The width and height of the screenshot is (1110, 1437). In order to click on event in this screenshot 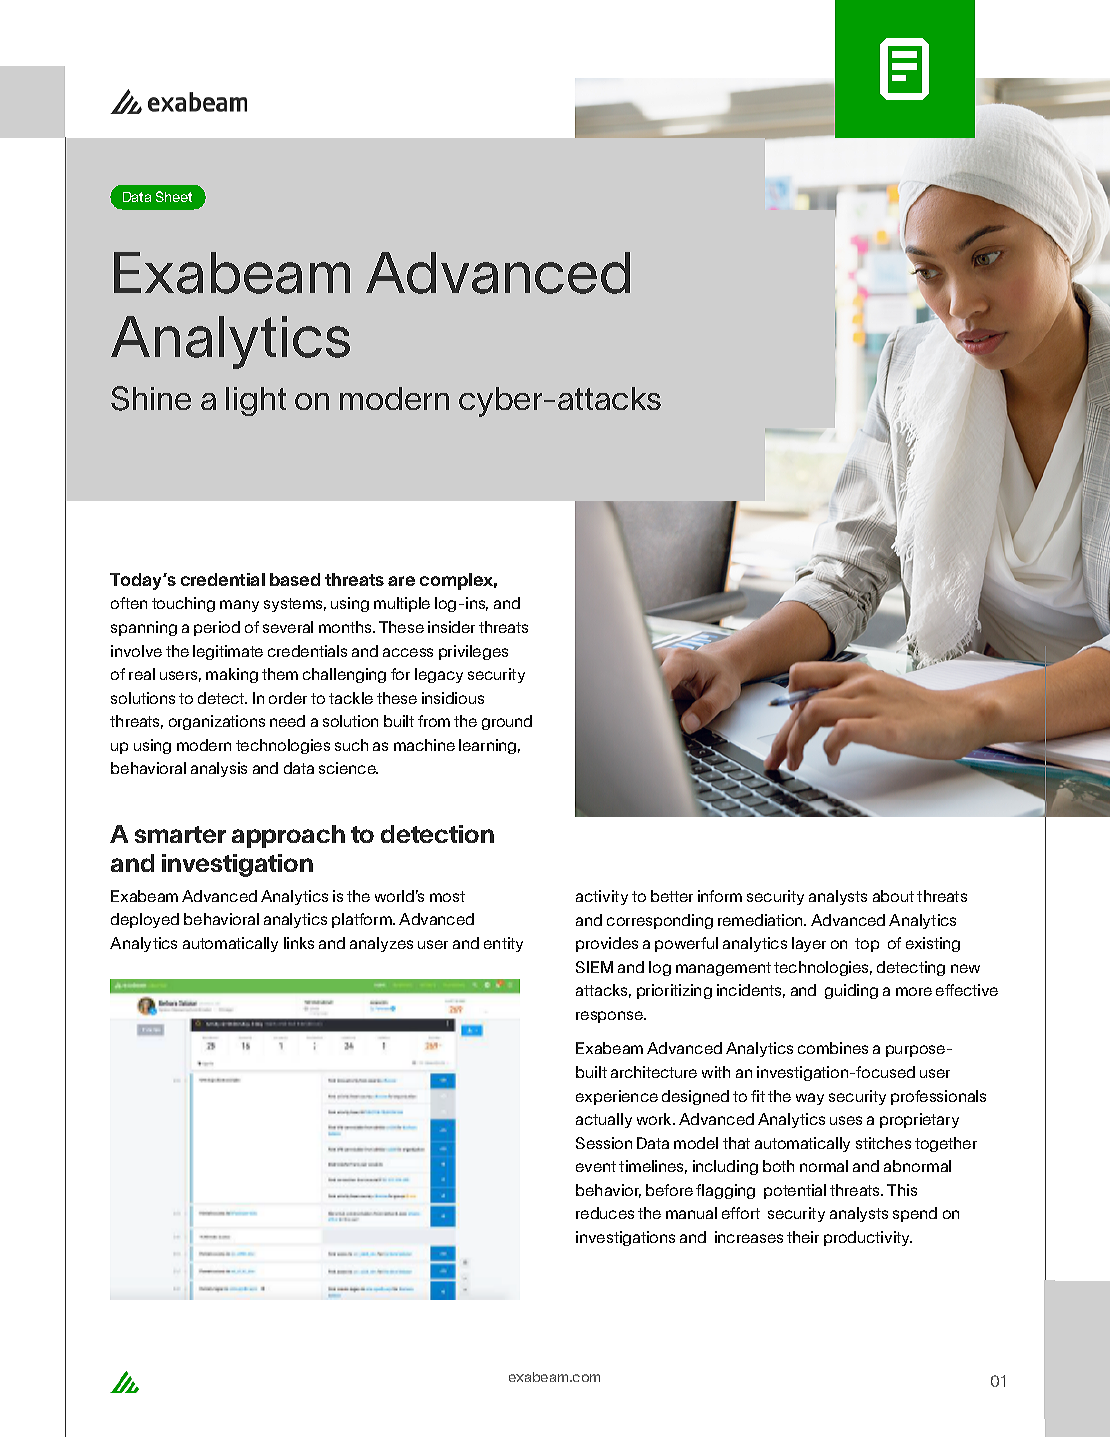, I will do `click(596, 1166)`.
